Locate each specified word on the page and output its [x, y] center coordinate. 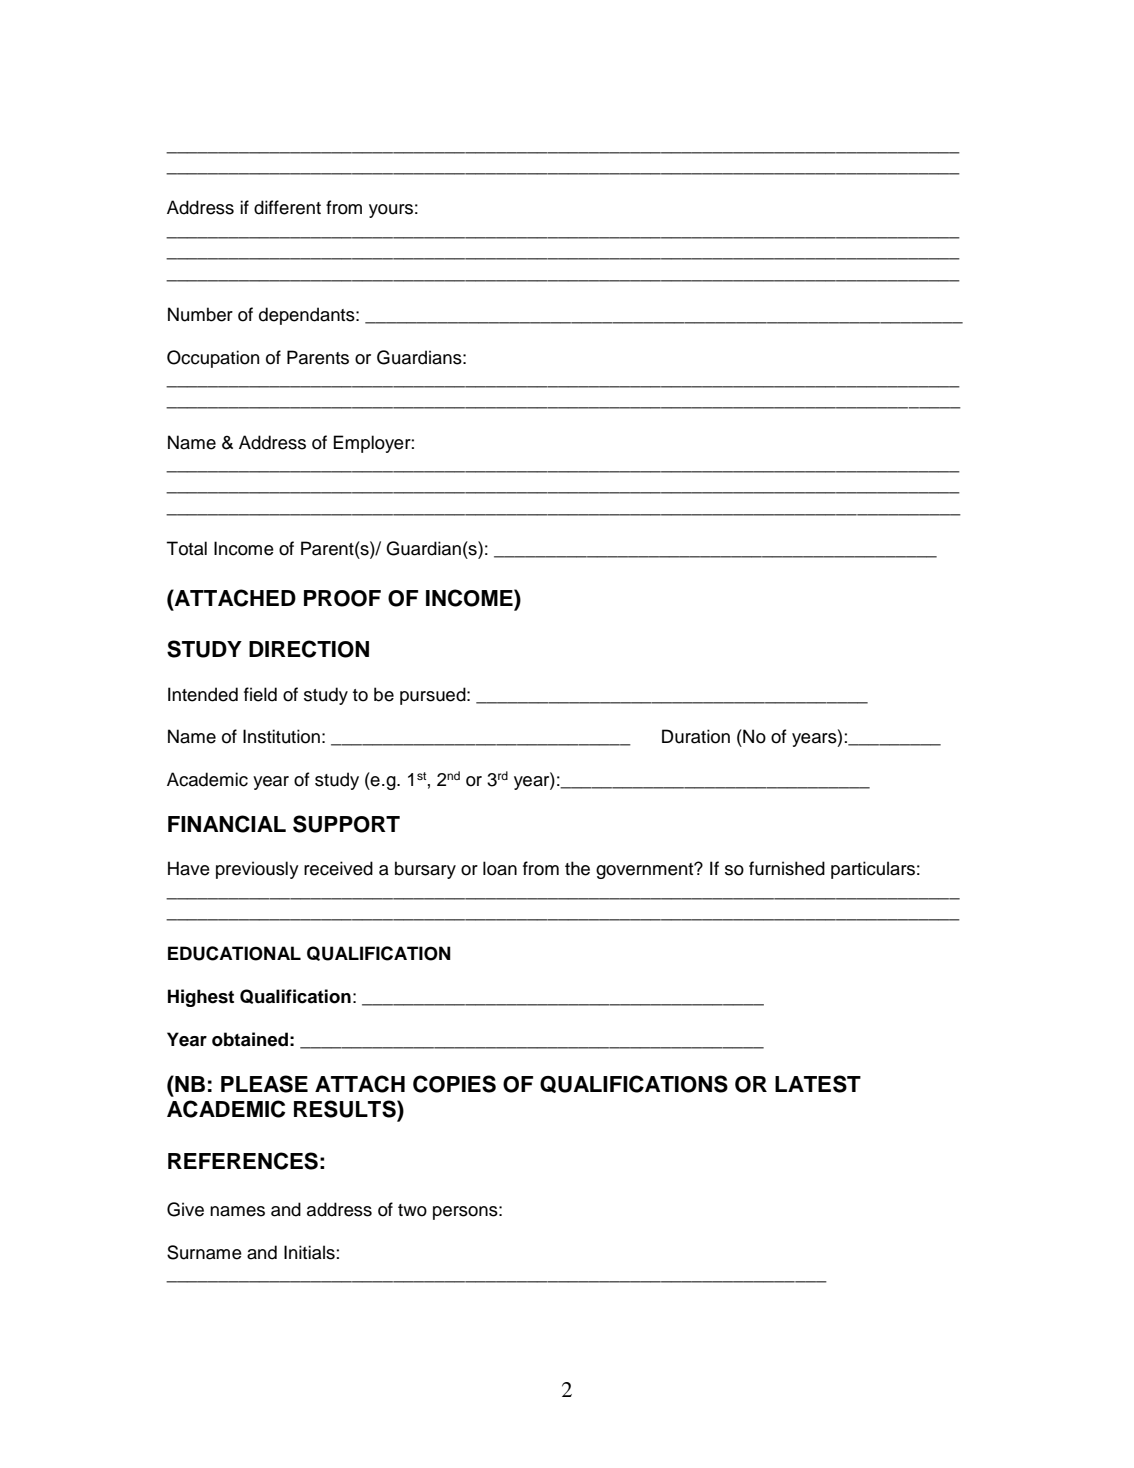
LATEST [818, 1084]
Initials [309, 1252]
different [287, 207]
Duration [696, 736]
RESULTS [346, 1109]
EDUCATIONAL [234, 953]
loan [500, 868]
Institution [281, 736]
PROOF [342, 598]
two [412, 1210]
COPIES [454, 1084]
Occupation [213, 359]
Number [200, 314]
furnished [787, 868]
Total [186, 548]
